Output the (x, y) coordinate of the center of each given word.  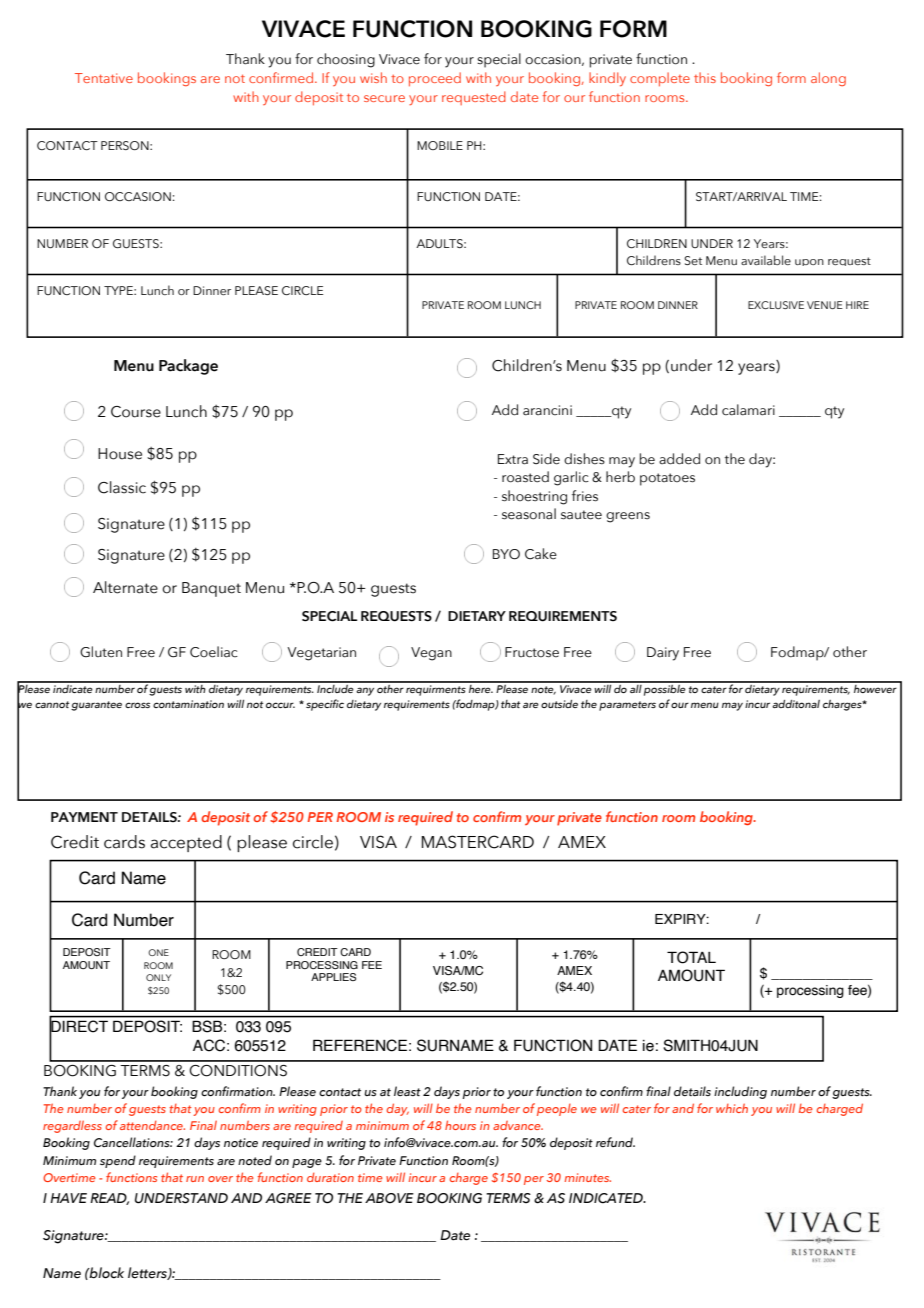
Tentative (104, 78)
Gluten (101, 652)
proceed (435, 79)
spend (118, 1161)
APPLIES (333, 977)
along (828, 79)
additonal (796, 704)
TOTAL (691, 957)
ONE (158, 952)
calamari (748, 410)
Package (188, 367)
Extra (513, 459)
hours (460, 1125)
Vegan (431, 654)
